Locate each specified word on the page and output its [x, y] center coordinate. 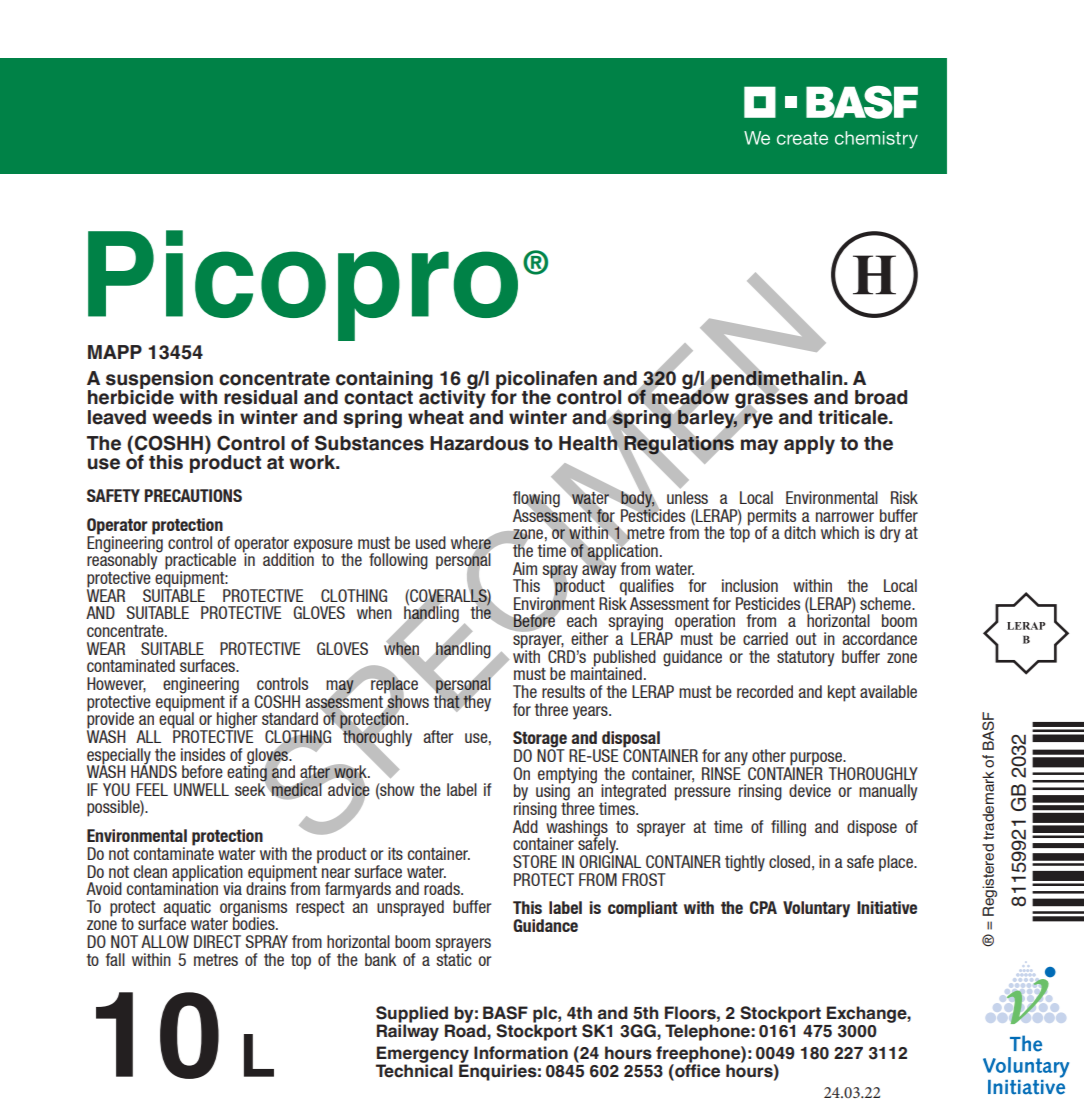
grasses [772, 401]
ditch [800, 532]
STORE [535, 861]
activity [452, 399]
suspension [159, 381]
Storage [540, 740]
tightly [745, 863]
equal [177, 720]
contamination [172, 887]
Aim [525, 568]
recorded [765, 691]
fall [115, 959]
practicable [200, 562]
